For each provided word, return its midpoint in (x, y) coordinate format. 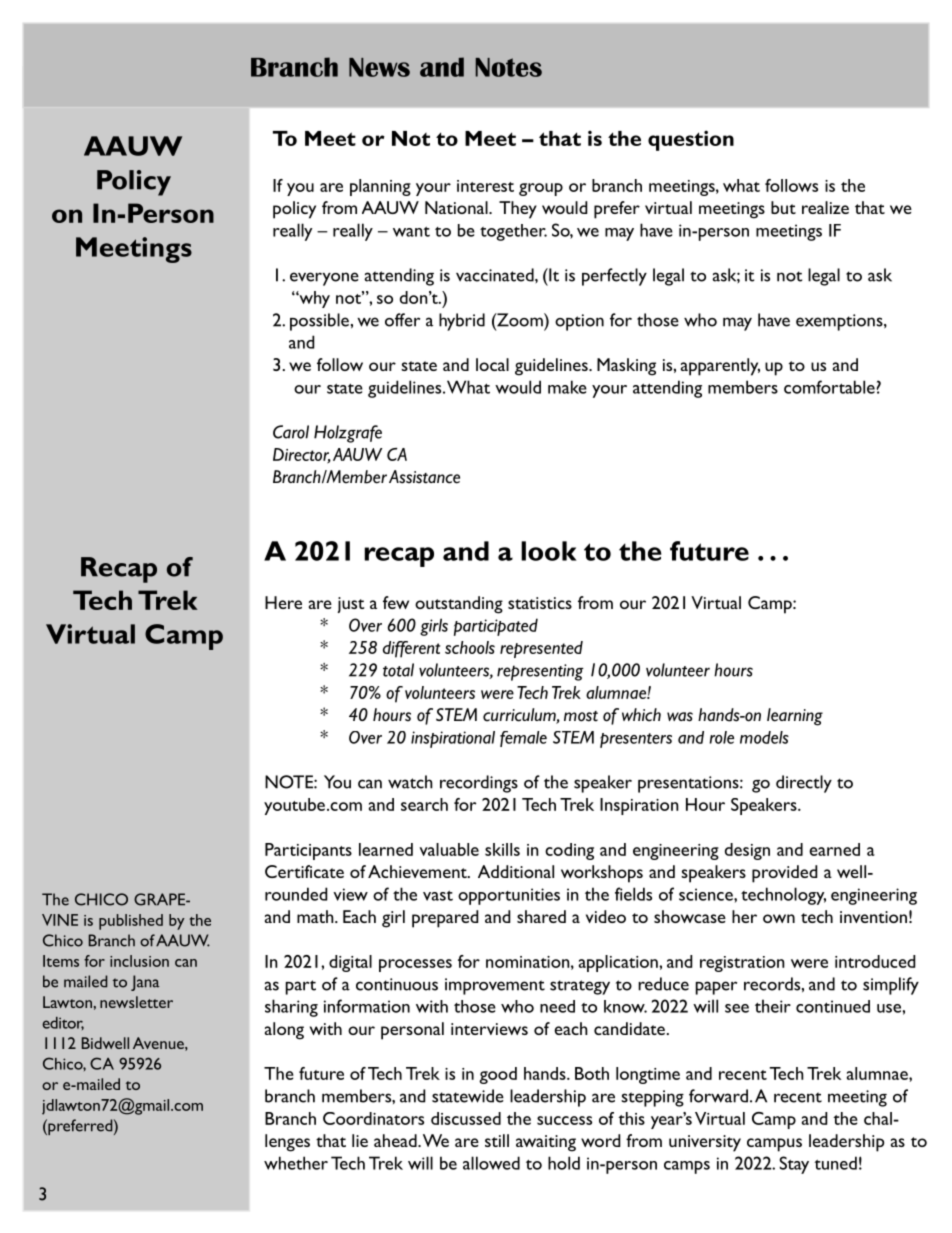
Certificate (304, 871)
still (497, 1140)
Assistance (424, 477)
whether (296, 1163)
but (783, 207)
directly (804, 784)
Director (302, 455)
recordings (479, 784)
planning (380, 187)
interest (485, 186)
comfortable (830, 387)
